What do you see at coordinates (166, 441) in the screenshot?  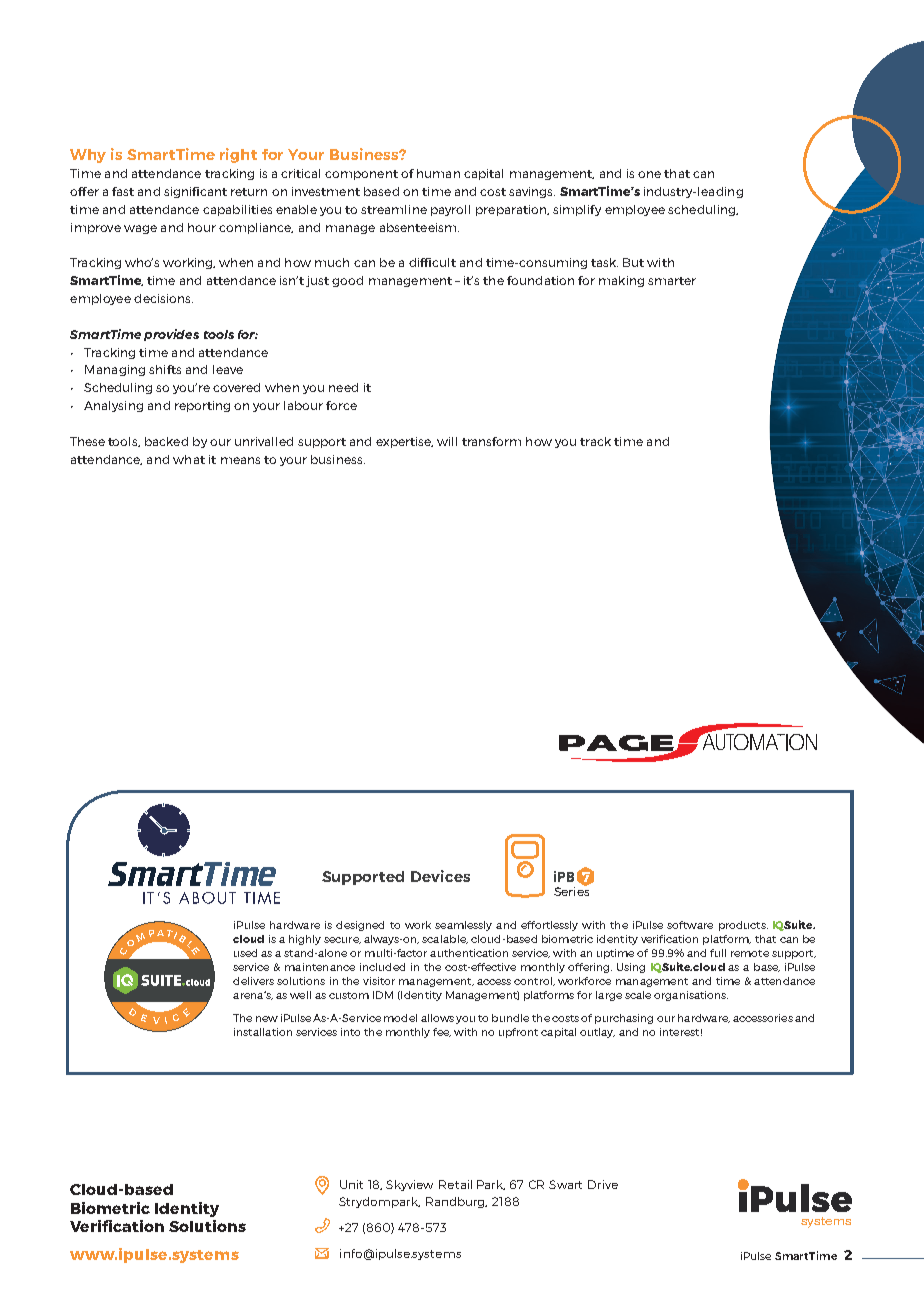 I see `backed` at bounding box center [166, 441].
